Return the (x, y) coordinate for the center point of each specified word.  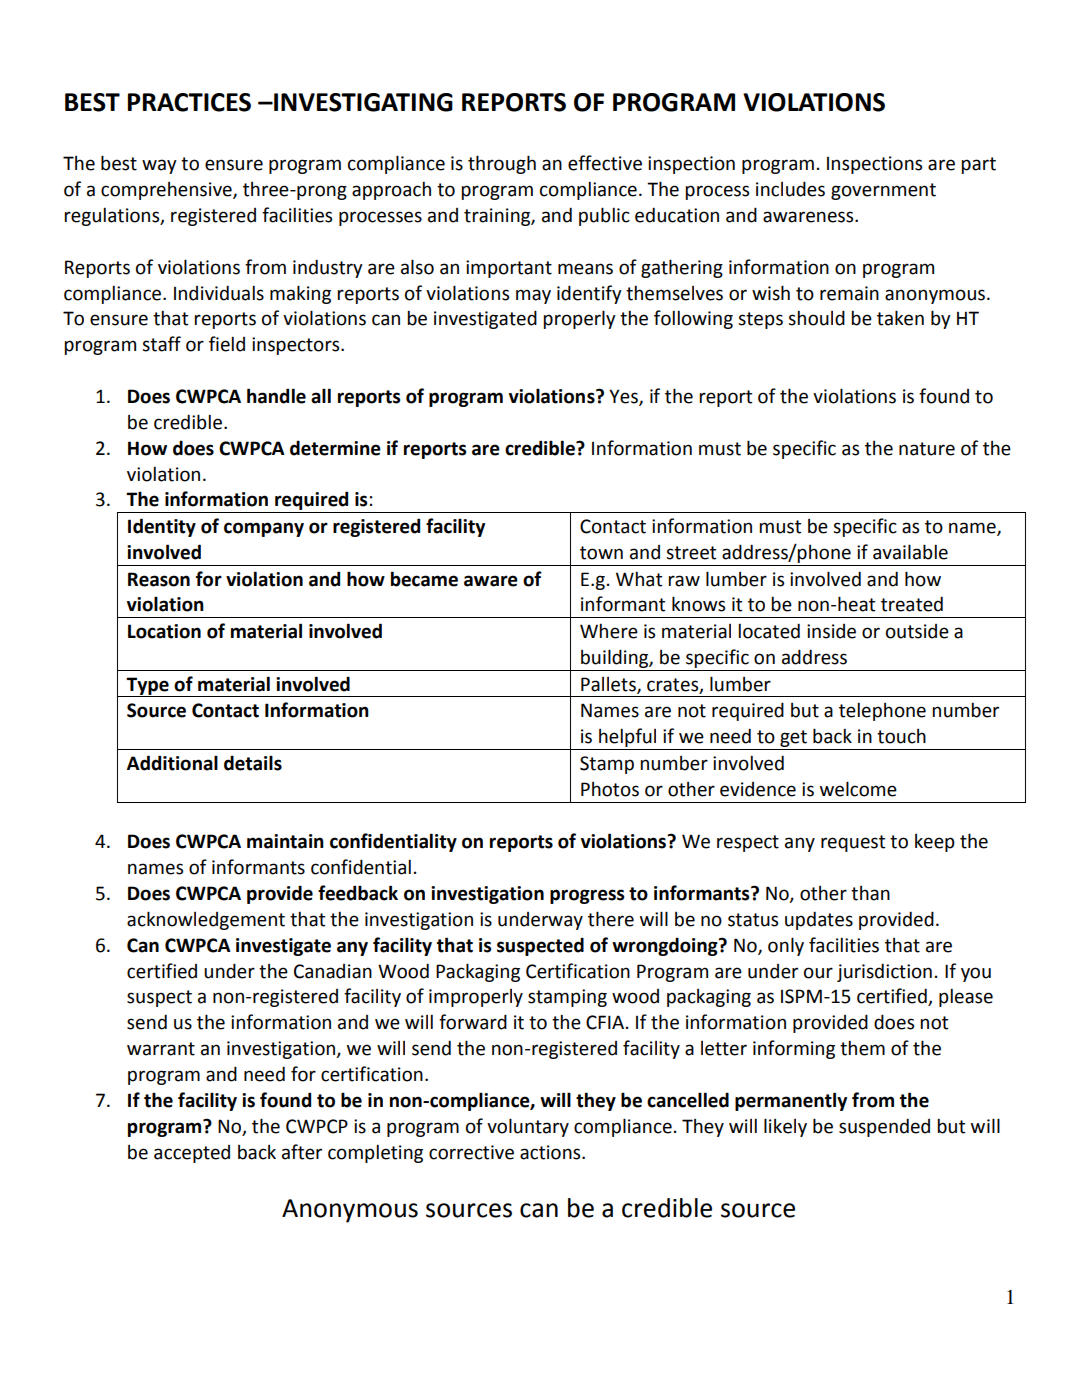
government (883, 191)
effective (605, 163)
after (302, 1152)
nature (927, 449)
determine (335, 448)
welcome (858, 789)
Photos (610, 789)
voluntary (528, 1127)
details (253, 763)
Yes (624, 397)
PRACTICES (189, 102)
